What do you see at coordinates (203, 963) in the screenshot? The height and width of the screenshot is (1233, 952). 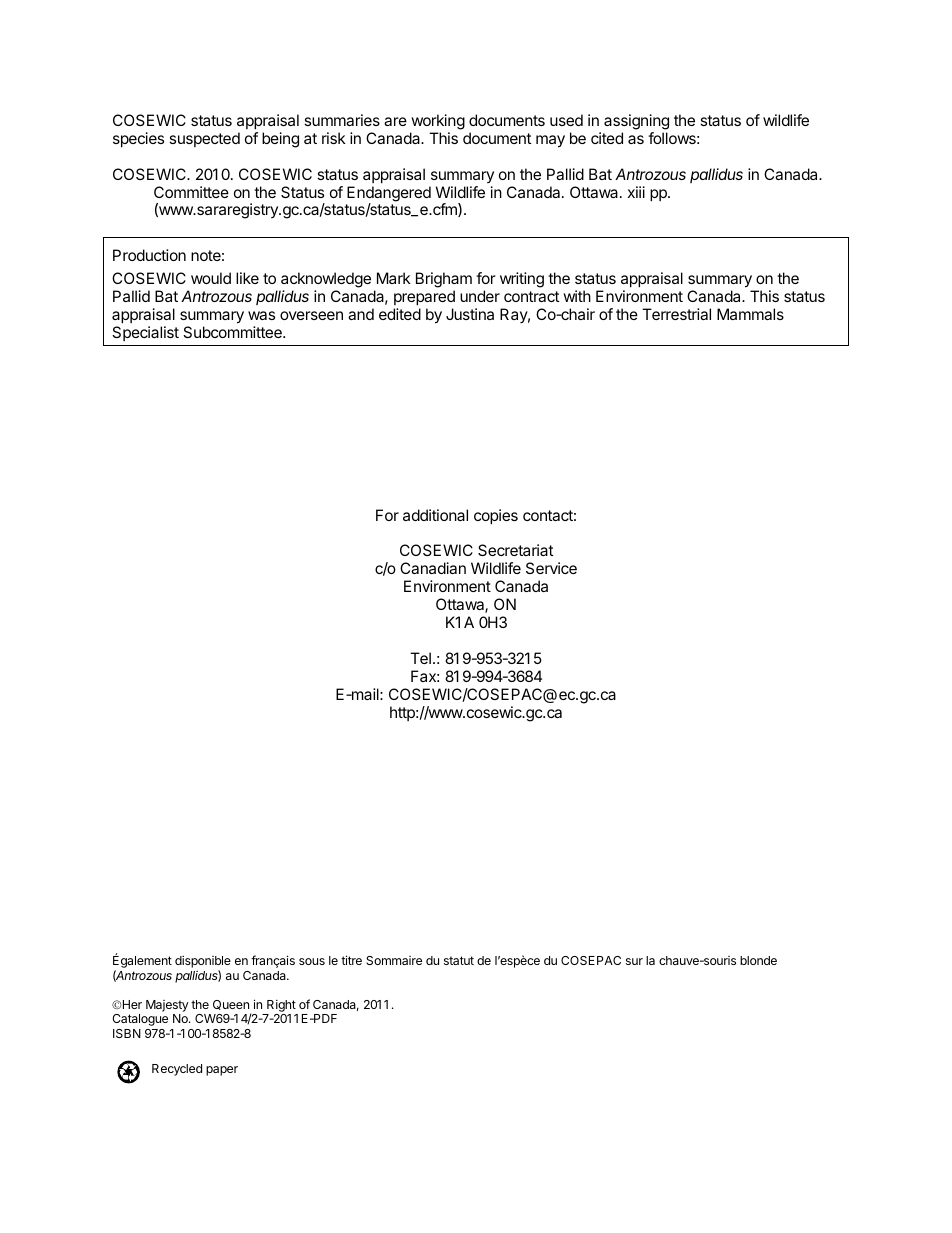 I see `disponible` at bounding box center [203, 963].
